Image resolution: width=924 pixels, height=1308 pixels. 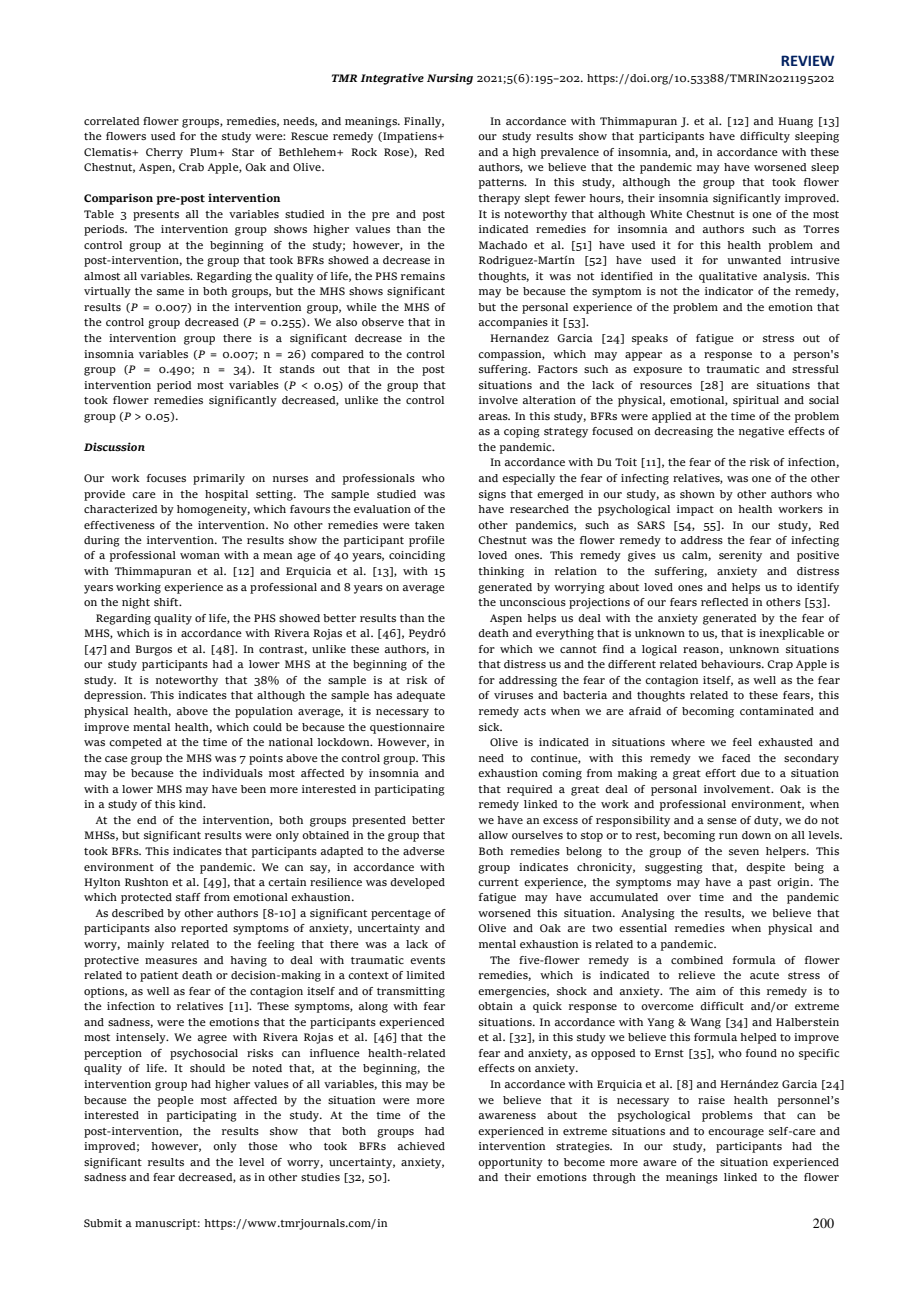 What do you see at coordinates (725, 602) in the screenshot?
I see `reflected` at bounding box center [725, 602].
